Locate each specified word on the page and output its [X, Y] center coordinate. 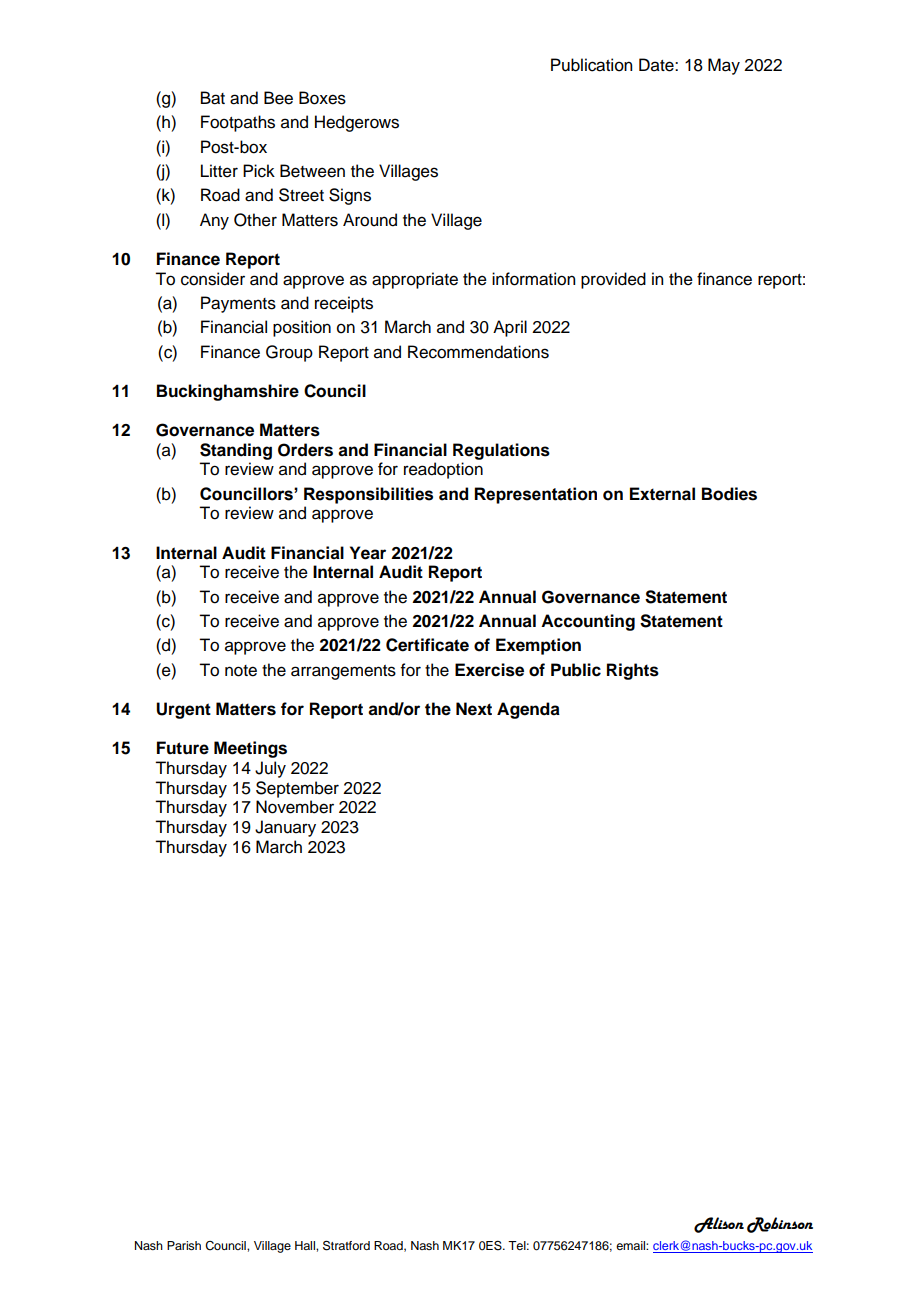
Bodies [729, 494]
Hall [306, 1245]
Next [474, 709]
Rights [633, 671]
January [285, 828]
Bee [278, 98]
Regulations [501, 451]
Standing [236, 451]
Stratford [346, 1245]
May [724, 66]
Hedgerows [357, 123]
